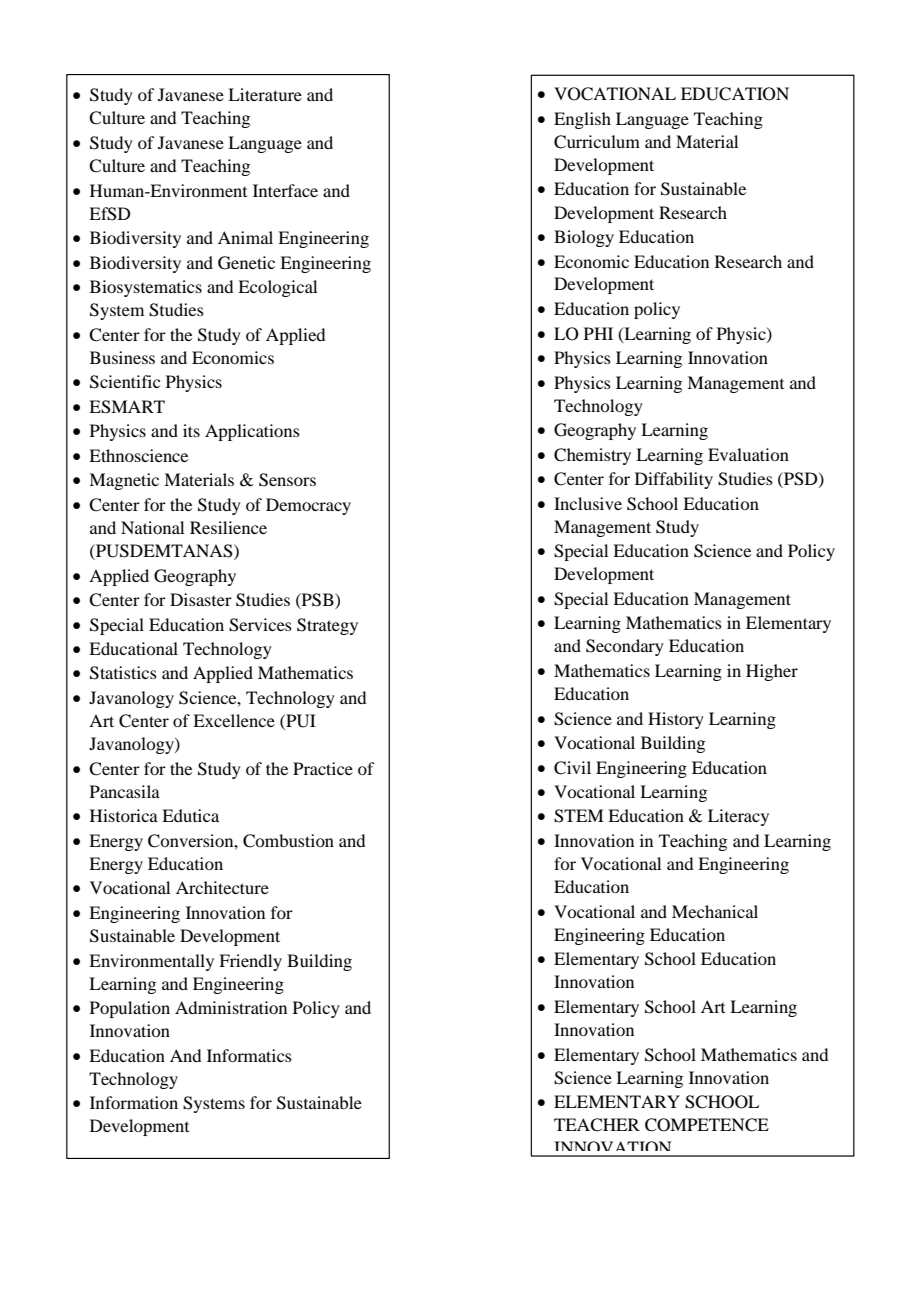  What do you see at coordinates (582, 120) in the image?
I see `English` at bounding box center [582, 120].
